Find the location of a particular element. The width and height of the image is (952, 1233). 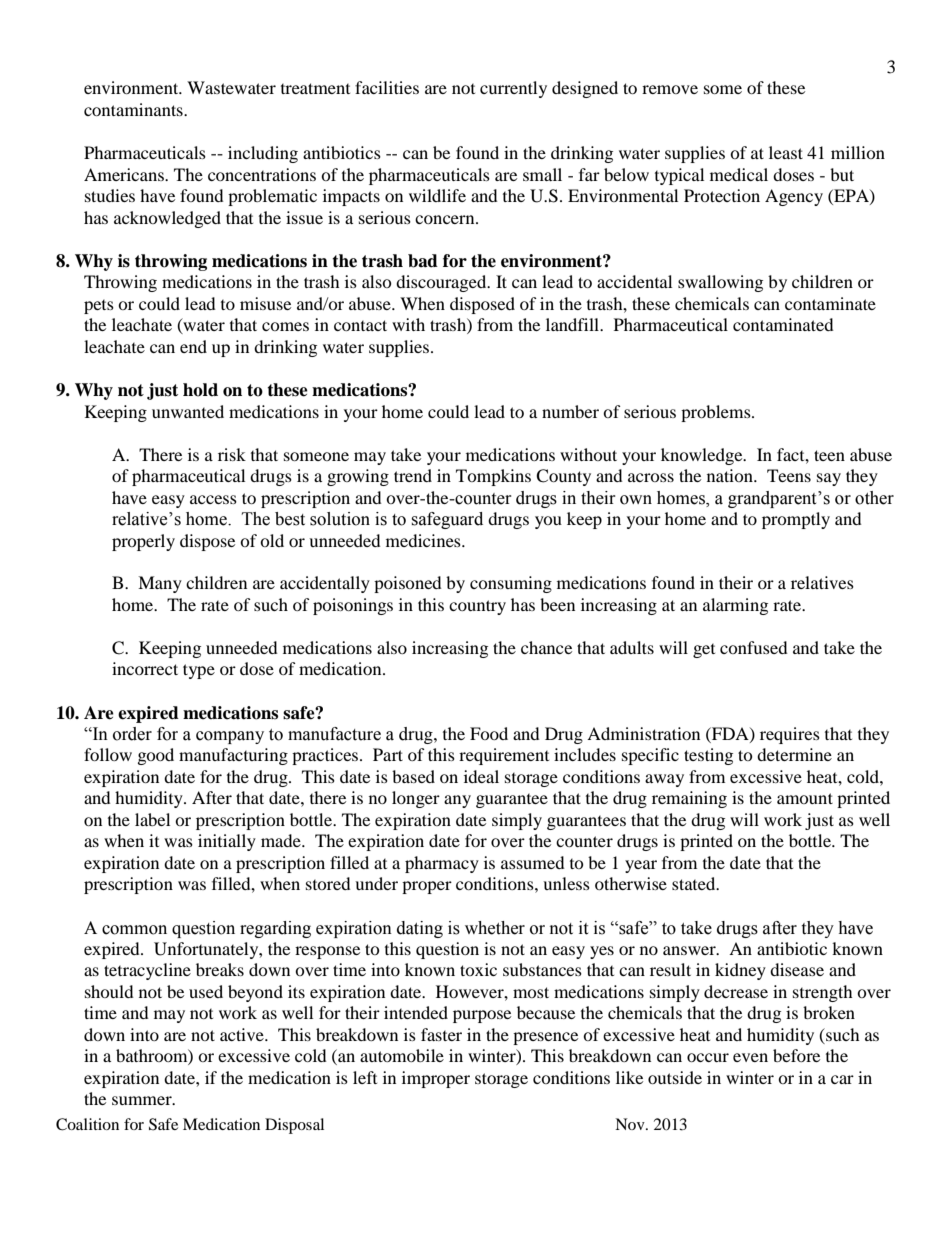

contaminants is located at coordinates (134, 109).
